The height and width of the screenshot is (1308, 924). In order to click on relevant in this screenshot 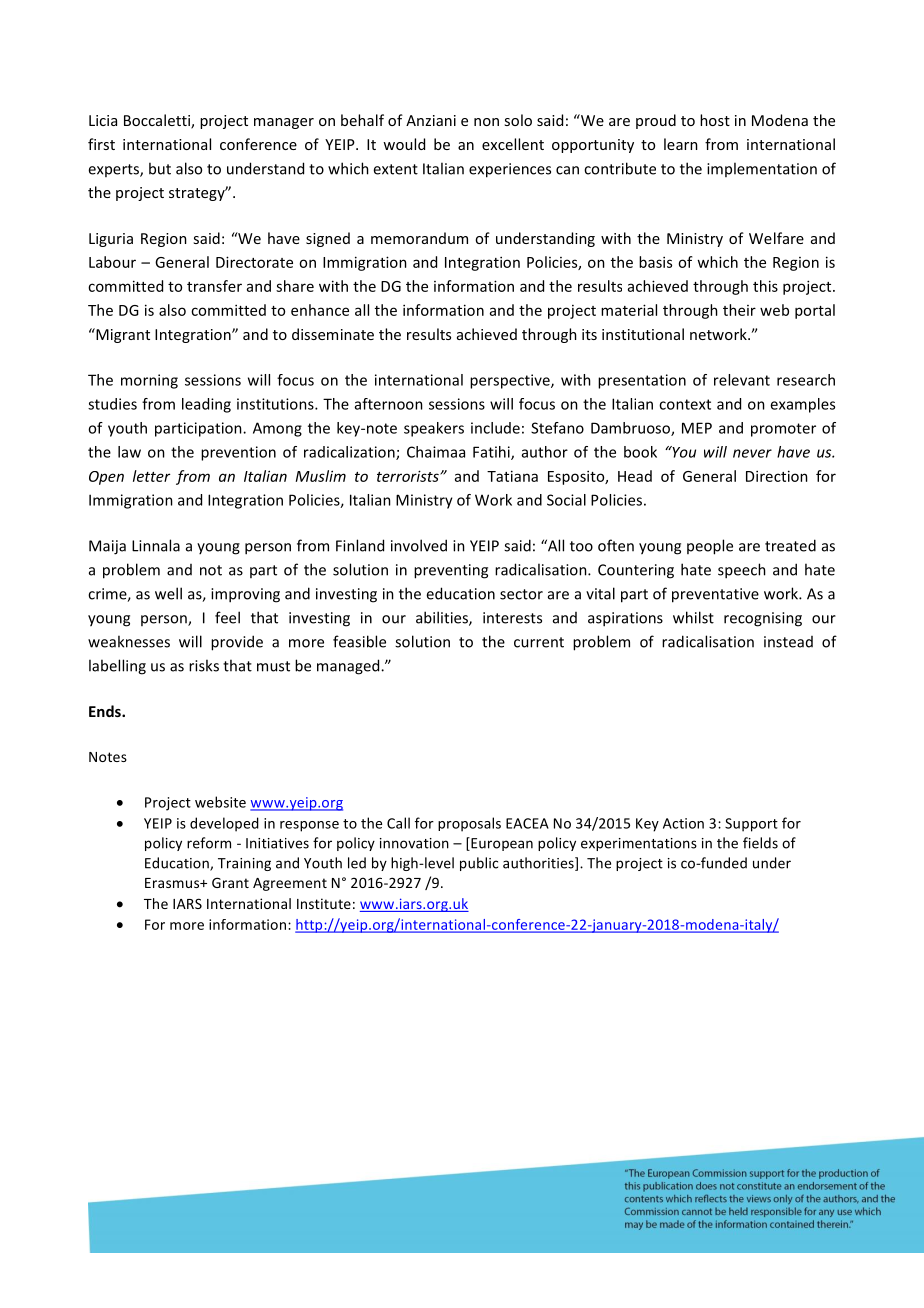, I will do `click(742, 380)`.
